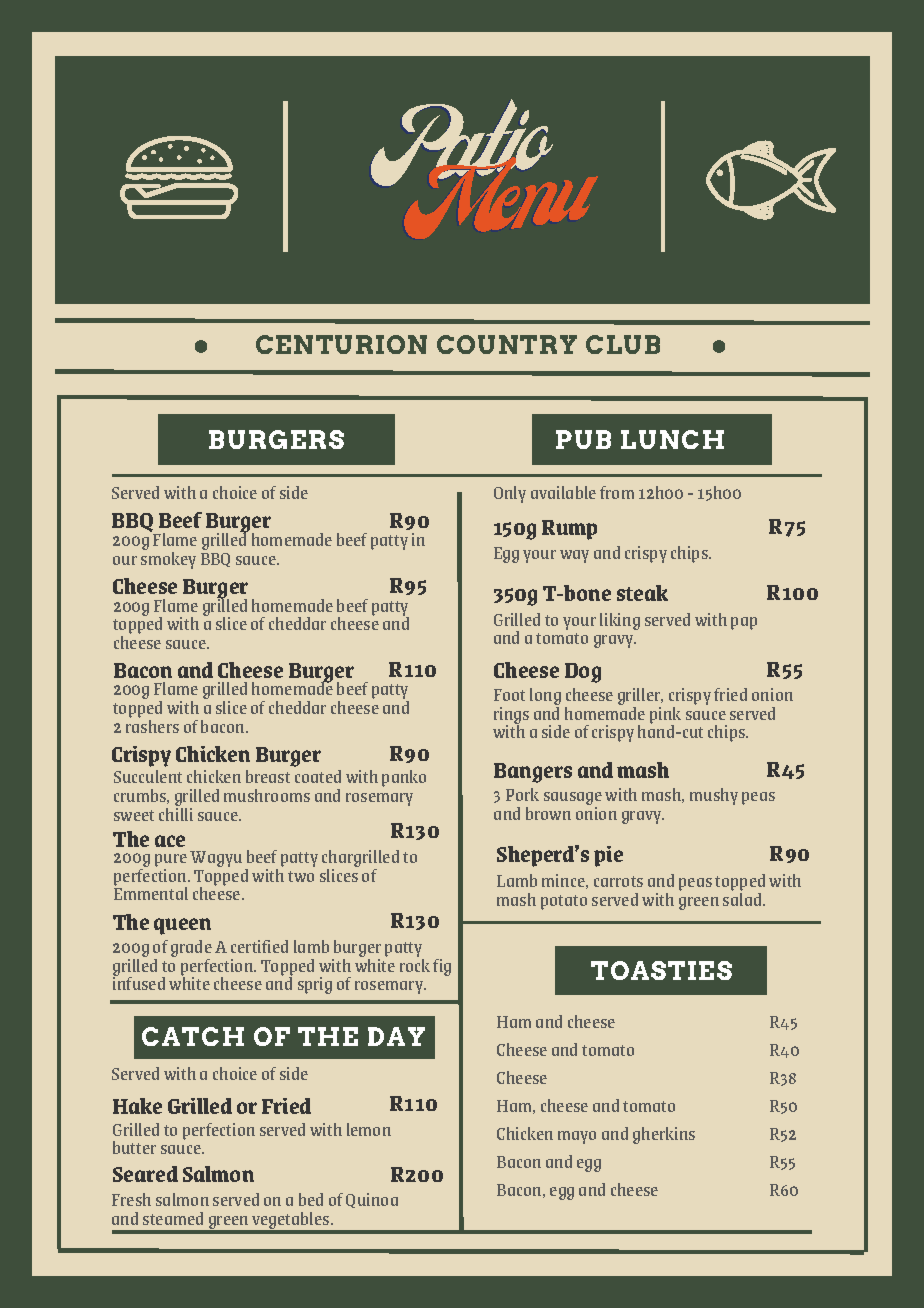 The image size is (924, 1308). I want to click on Only, so click(510, 494).
